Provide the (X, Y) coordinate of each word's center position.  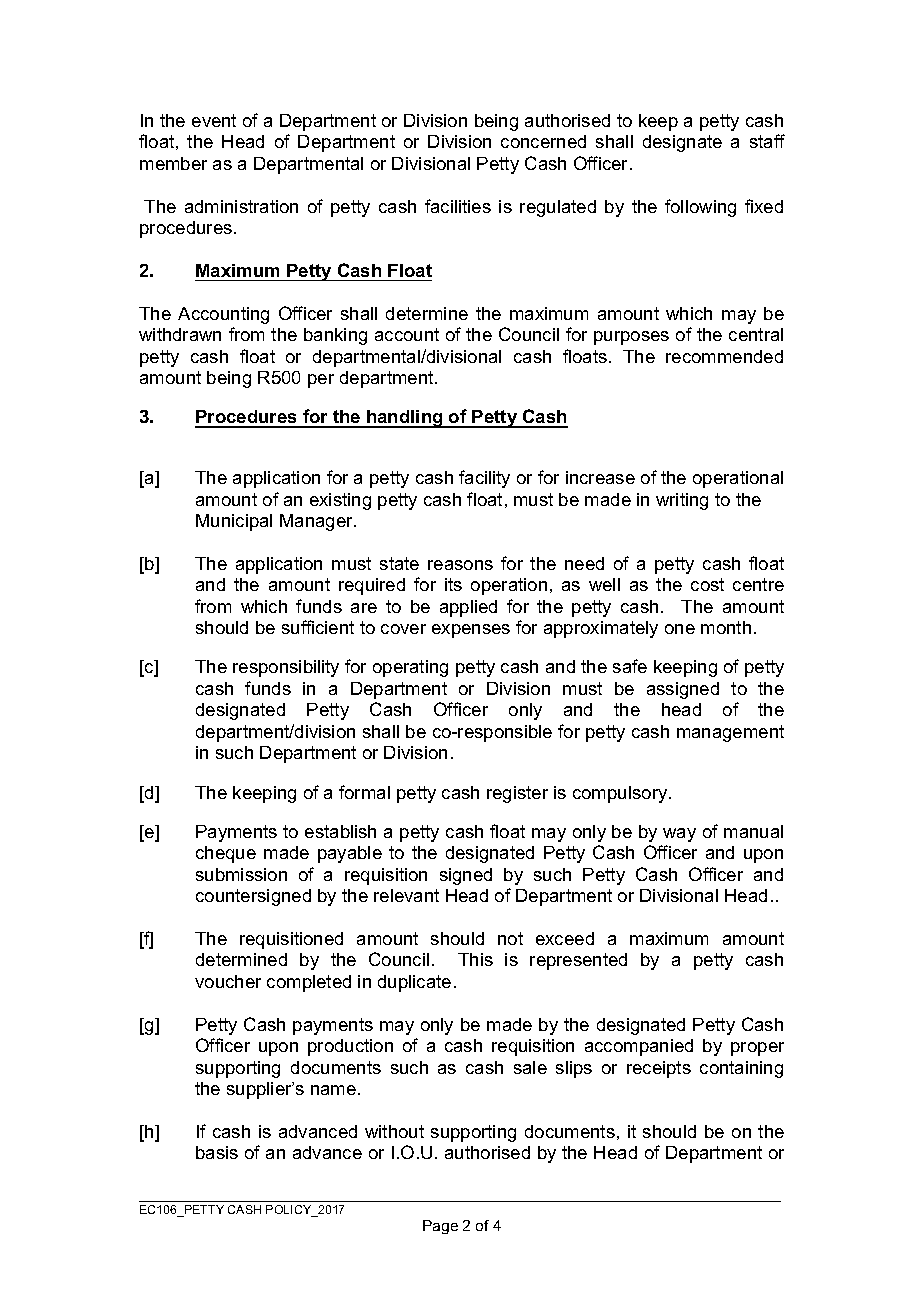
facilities (458, 206)
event (214, 120)
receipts (659, 1069)
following (700, 208)
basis (217, 1152)
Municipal (234, 522)
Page (440, 1227)
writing (682, 501)
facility (484, 479)
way (679, 835)
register (517, 794)
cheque (226, 854)
